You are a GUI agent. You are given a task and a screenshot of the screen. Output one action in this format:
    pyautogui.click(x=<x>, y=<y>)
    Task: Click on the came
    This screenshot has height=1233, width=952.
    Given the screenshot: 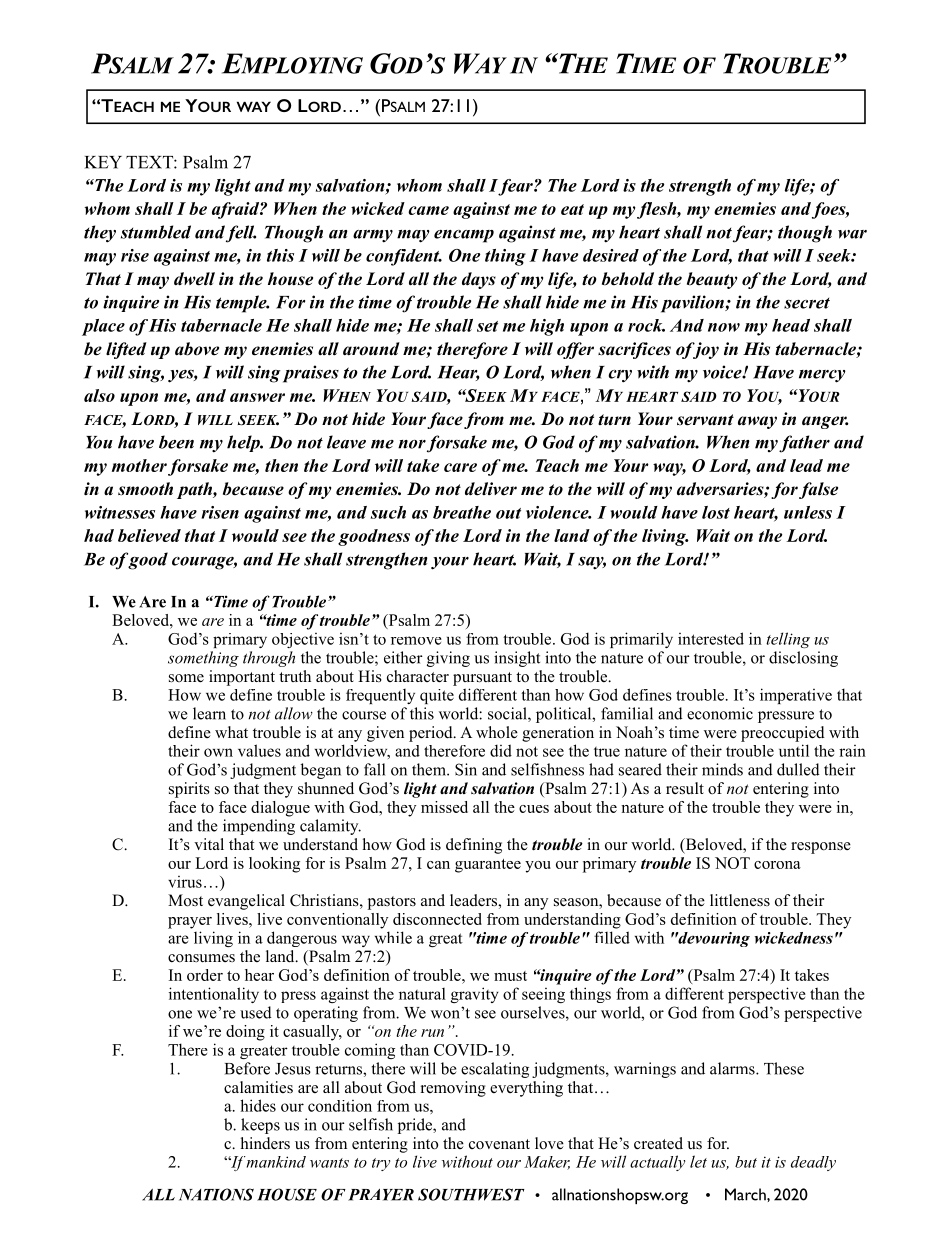 What is the action you would take?
    pyautogui.click(x=428, y=210)
